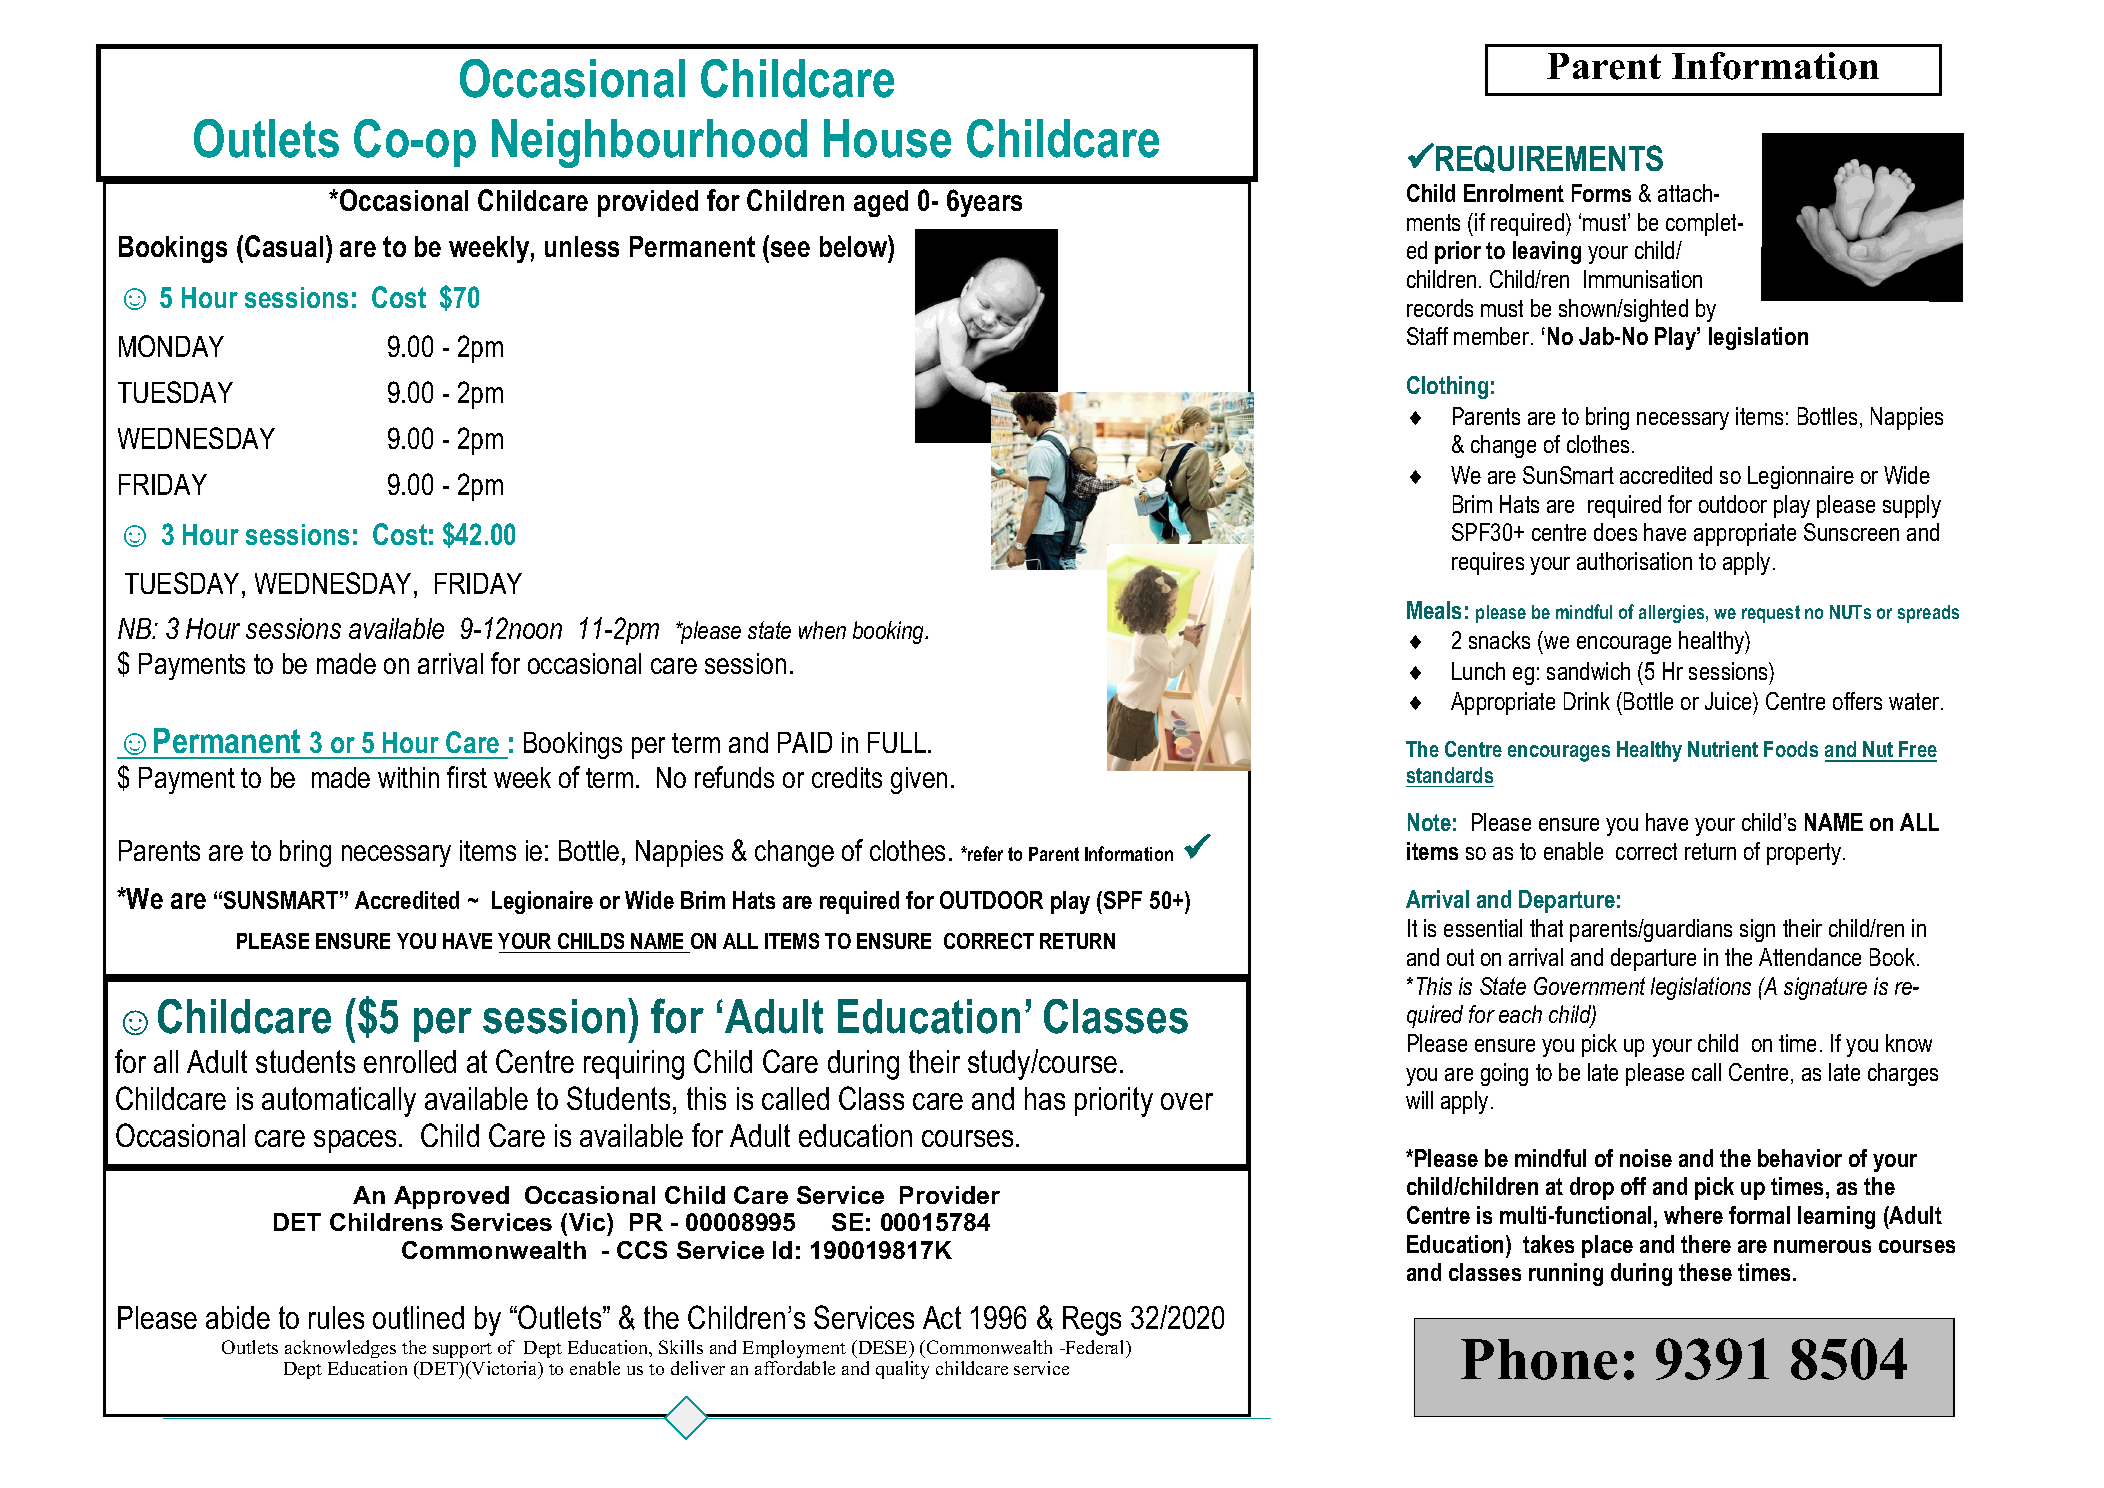 This screenshot has height=1488, width=2104. What do you see at coordinates (822, 630) in the screenshot?
I see `when` at bounding box center [822, 630].
